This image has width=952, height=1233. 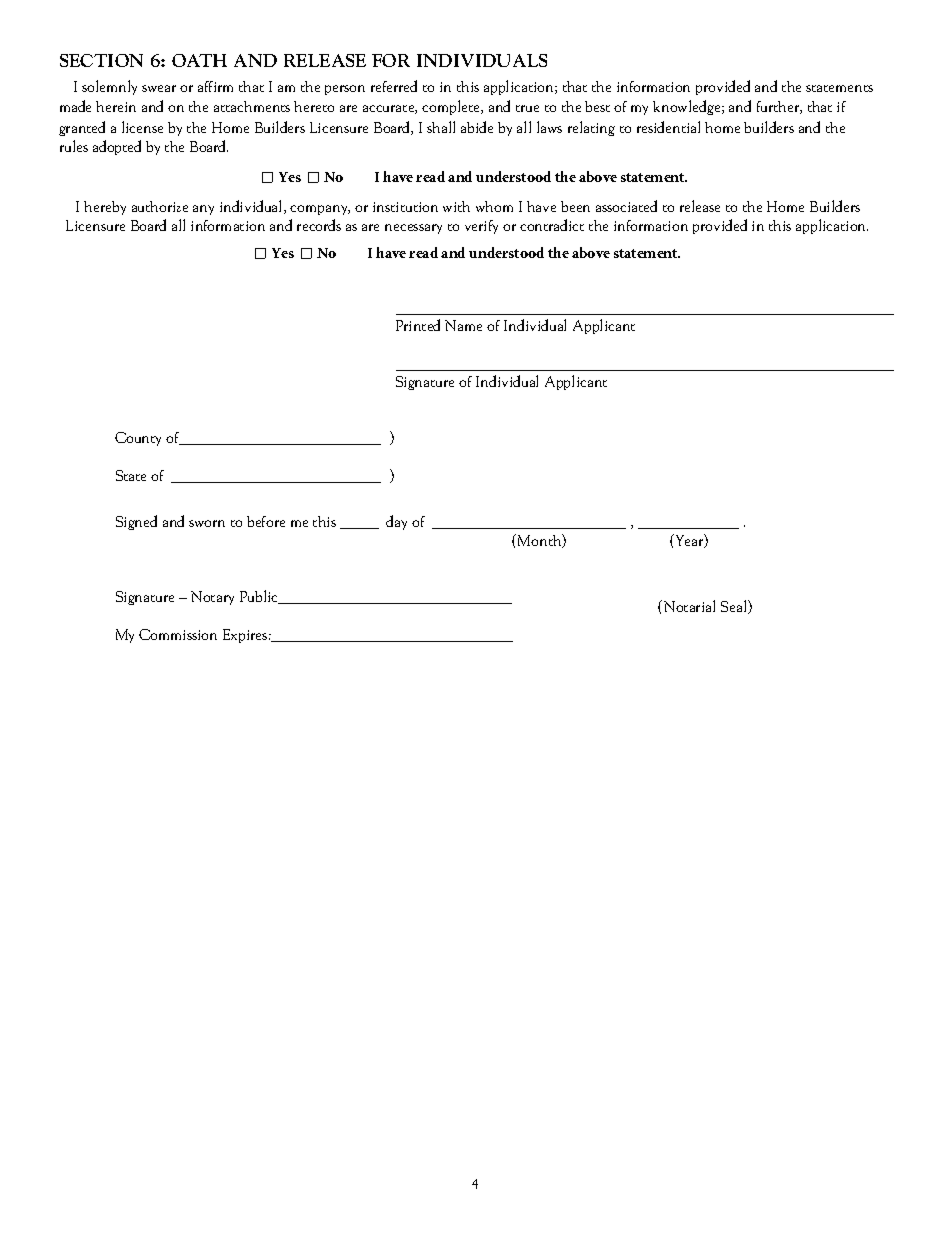 I want to click on authorize, so click(x=160, y=206).
